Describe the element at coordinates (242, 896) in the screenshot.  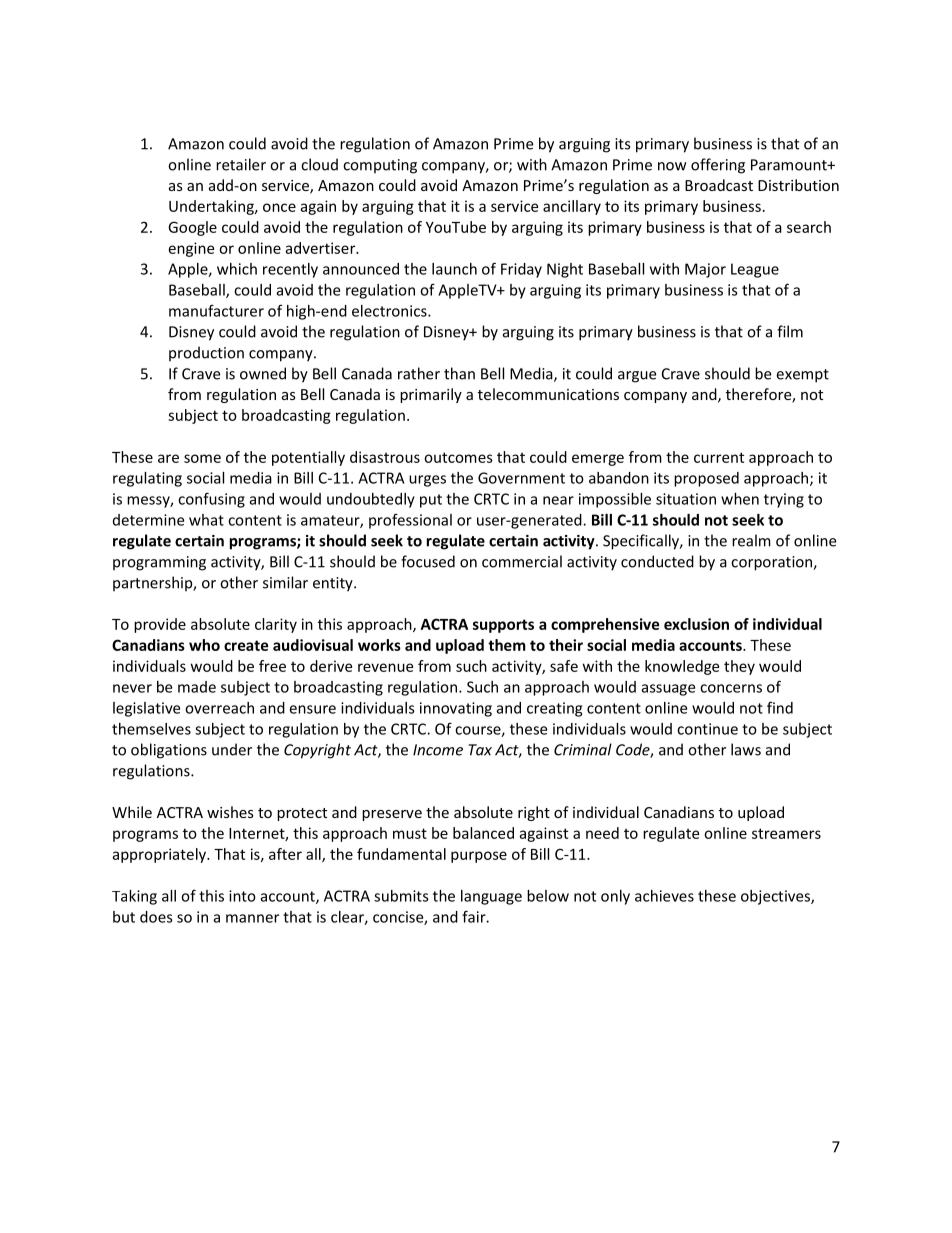
I see `into` at that location.
